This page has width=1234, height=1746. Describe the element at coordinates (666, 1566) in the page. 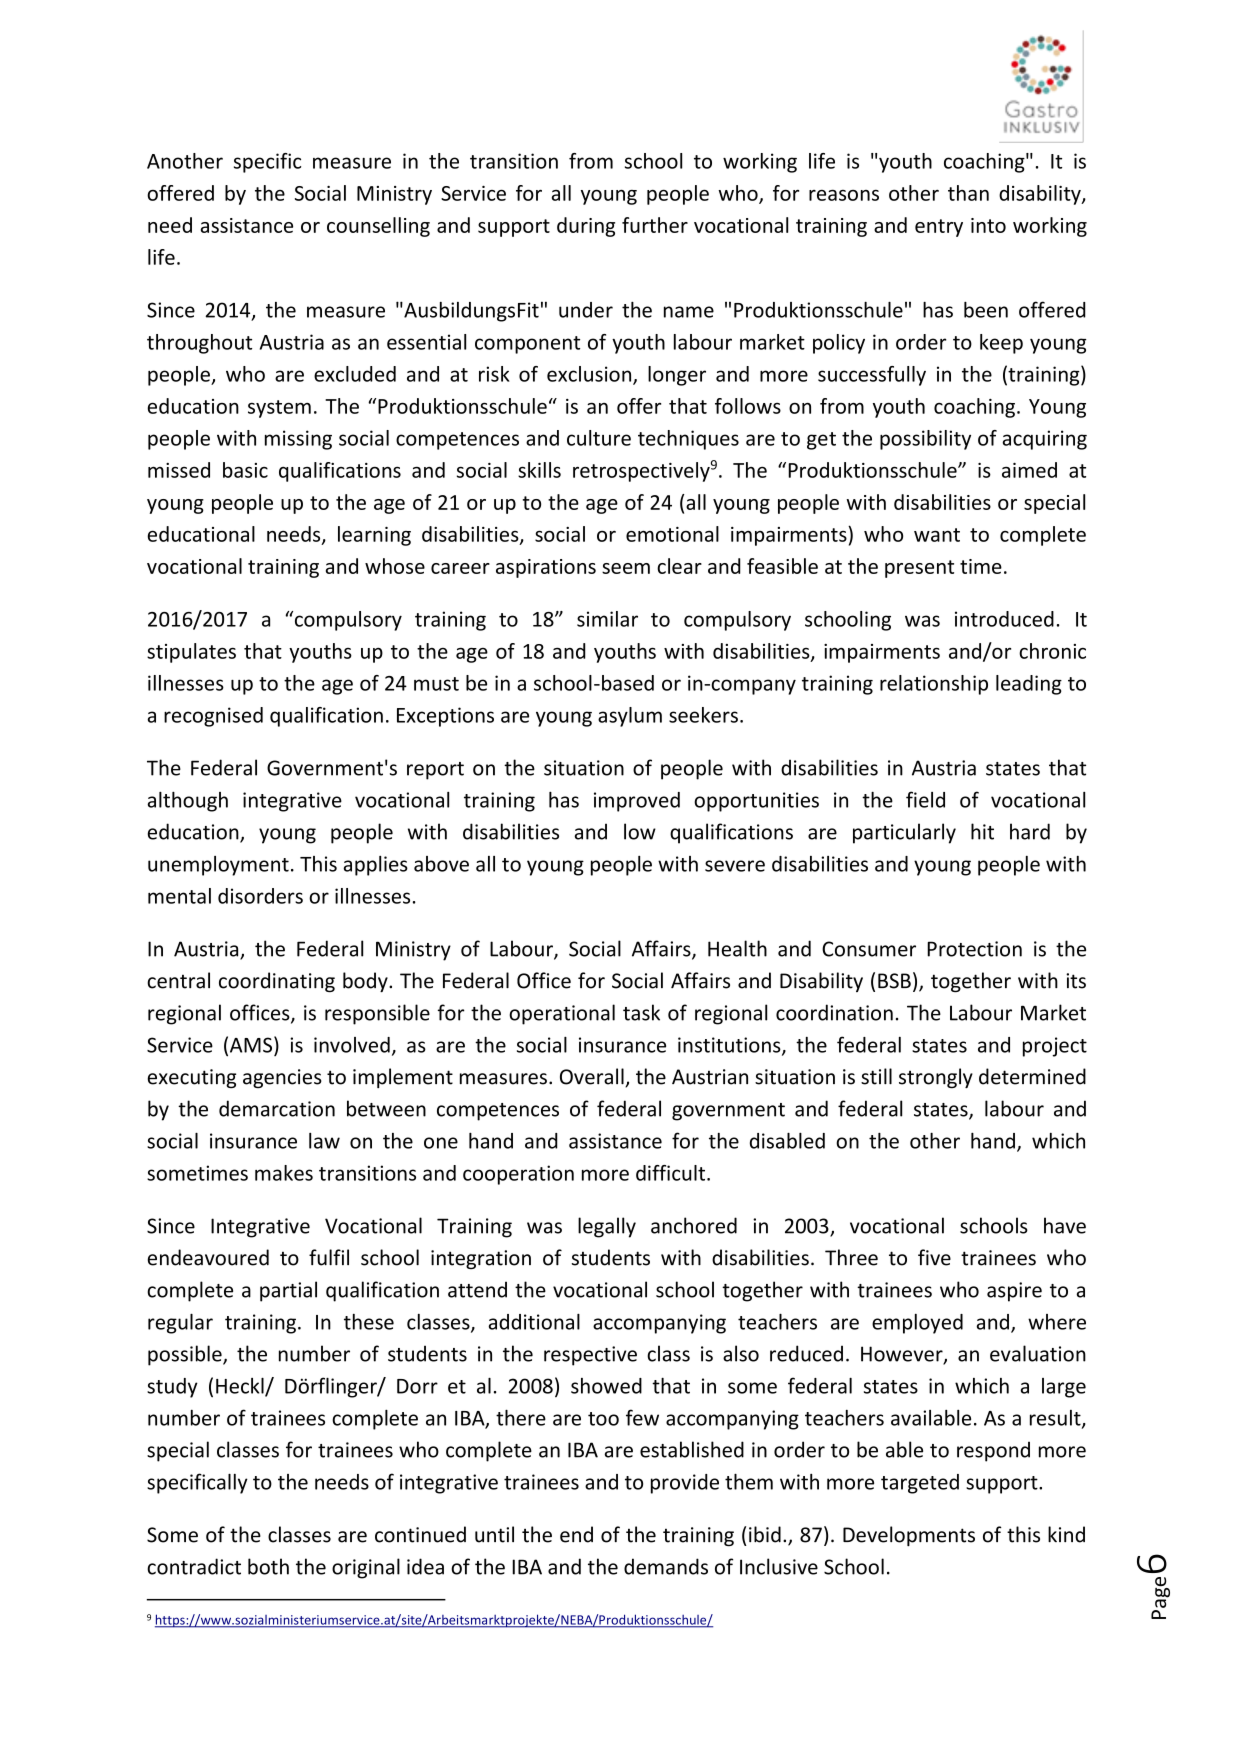

I see `demands` at that location.
